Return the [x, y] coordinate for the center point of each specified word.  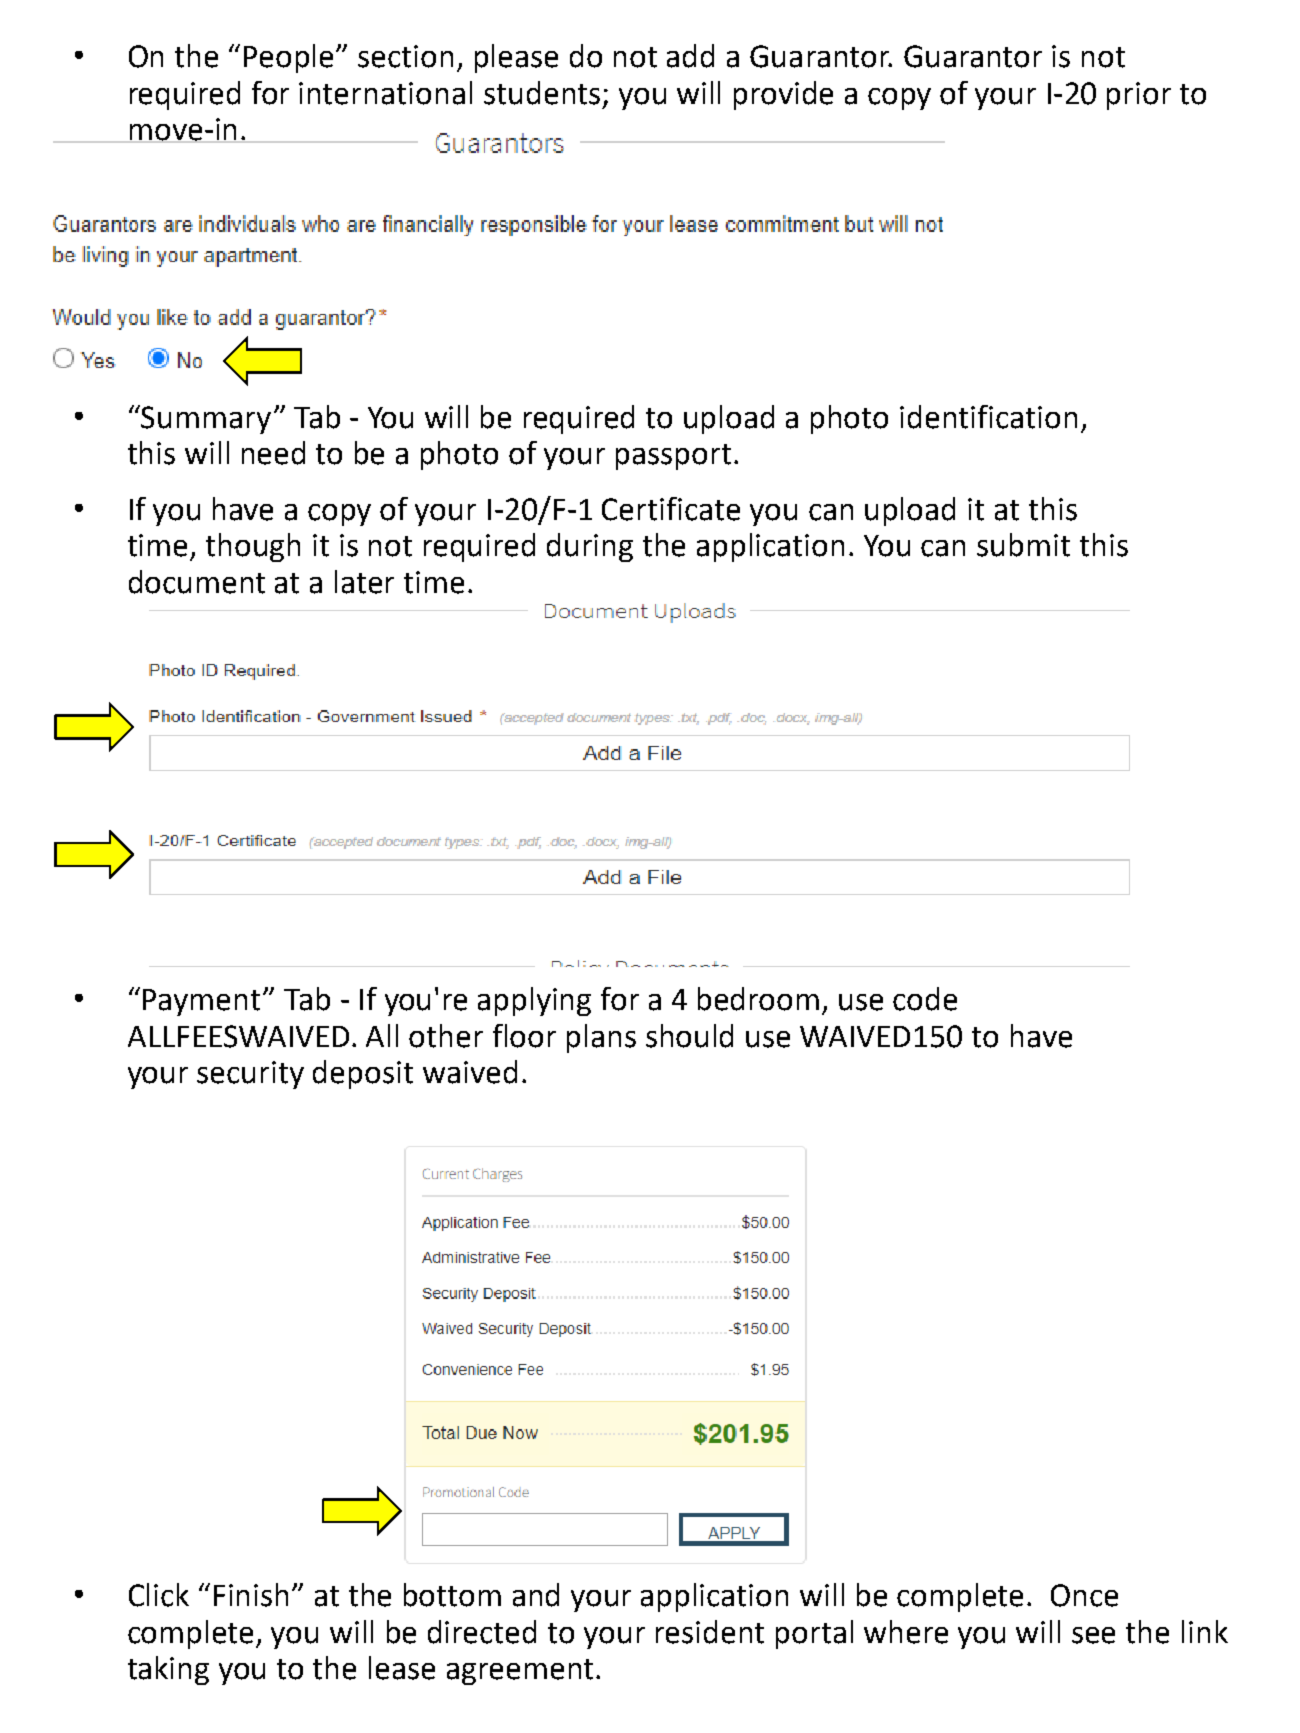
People [290, 58]
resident [710, 1632]
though [253, 547]
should [689, 1036]
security [250, 1075]
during [590, 547]
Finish [251, 1595]
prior [1139, 96]
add [690, 56]
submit [1023, 545]
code [925, 999]
